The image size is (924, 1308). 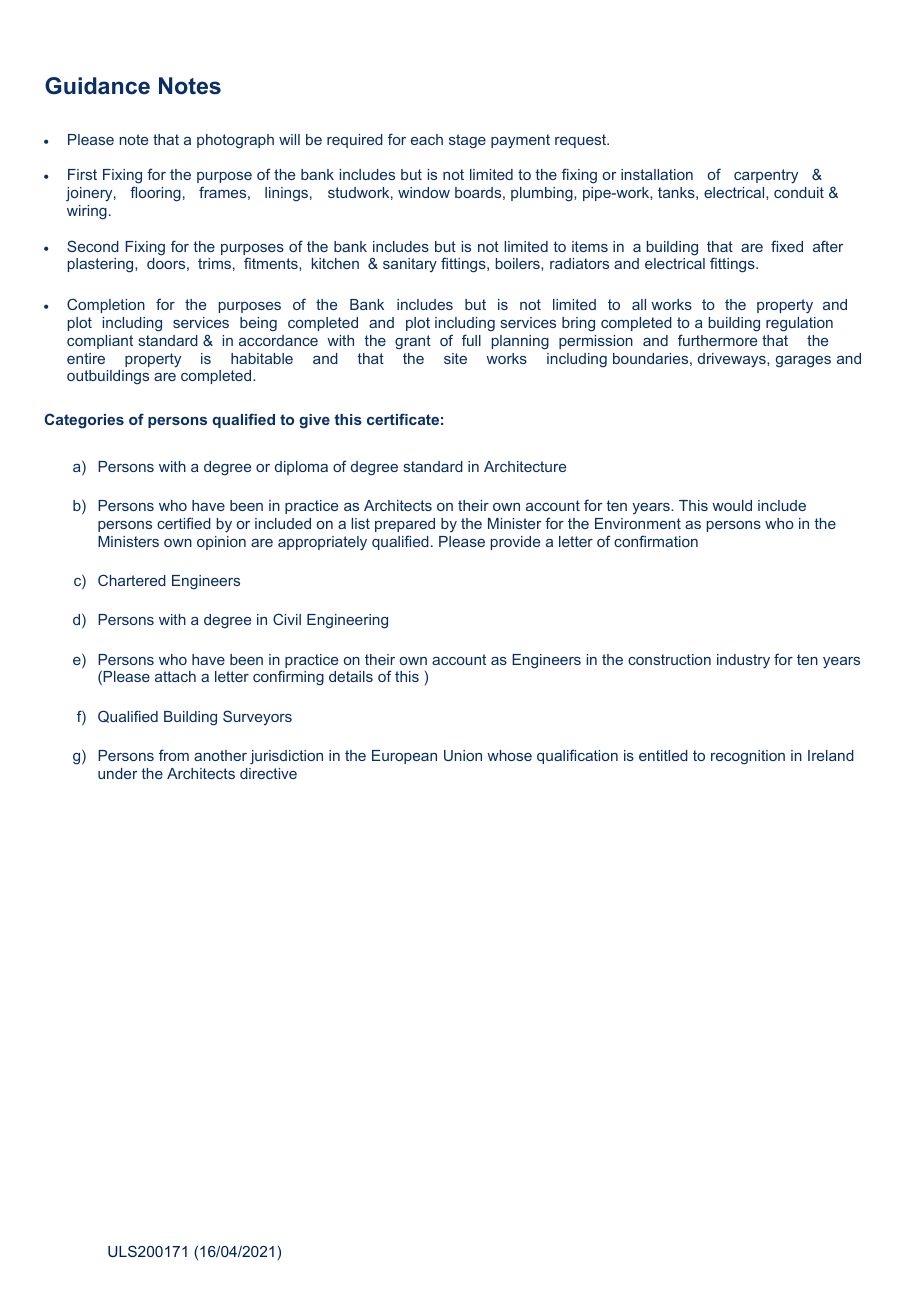 I want to click on plastering, so click(x=102, y=265).
